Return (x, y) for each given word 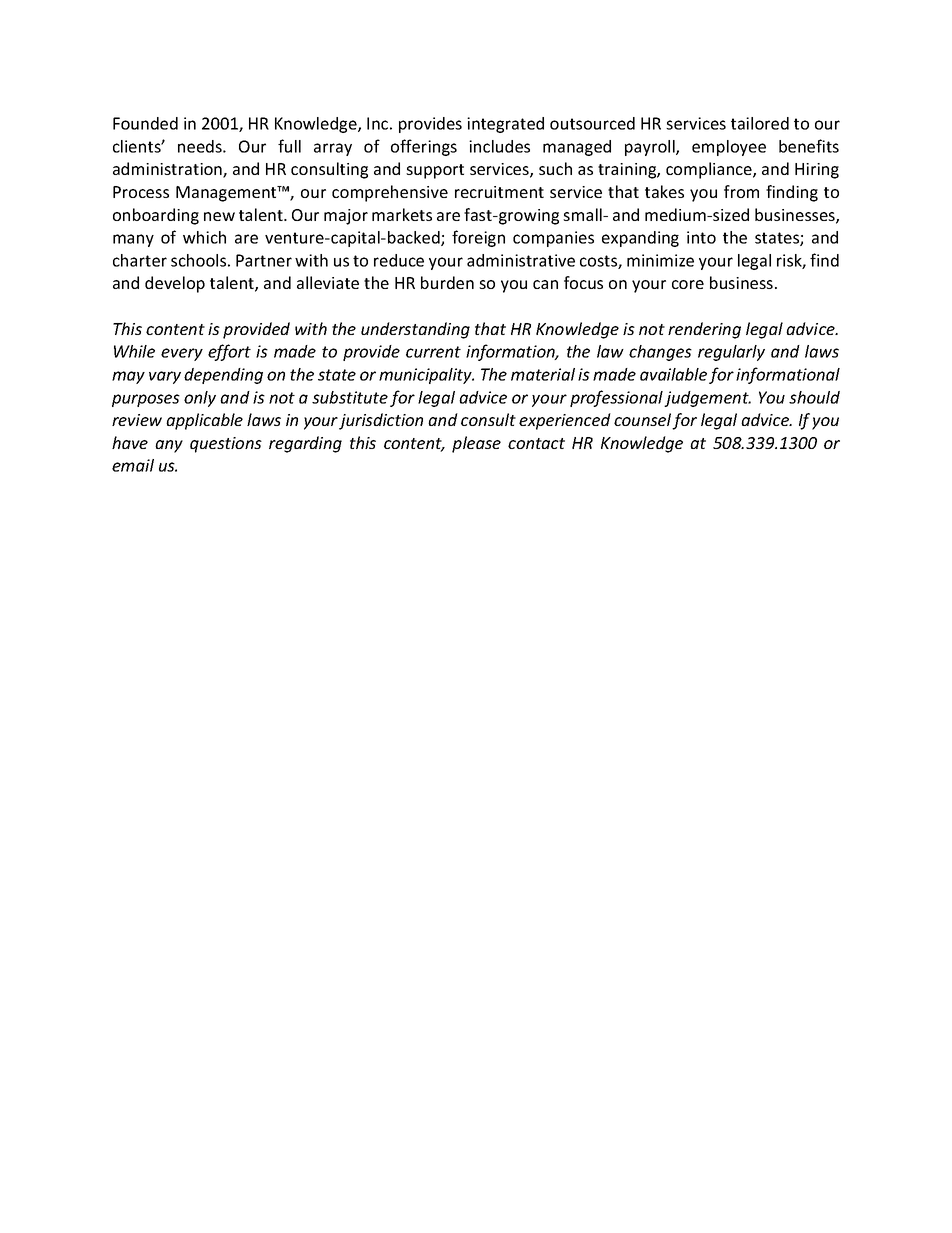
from (741, 191)
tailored (760, 123)
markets (402, 214)
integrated (505, 125)
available (673, 374)
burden (447, 282)
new (219, 216)
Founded (145, 123)
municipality (426, 376)
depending (223, 376)
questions (226, 445)
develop (175, 284)
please (476, 444)
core (688, 284)
